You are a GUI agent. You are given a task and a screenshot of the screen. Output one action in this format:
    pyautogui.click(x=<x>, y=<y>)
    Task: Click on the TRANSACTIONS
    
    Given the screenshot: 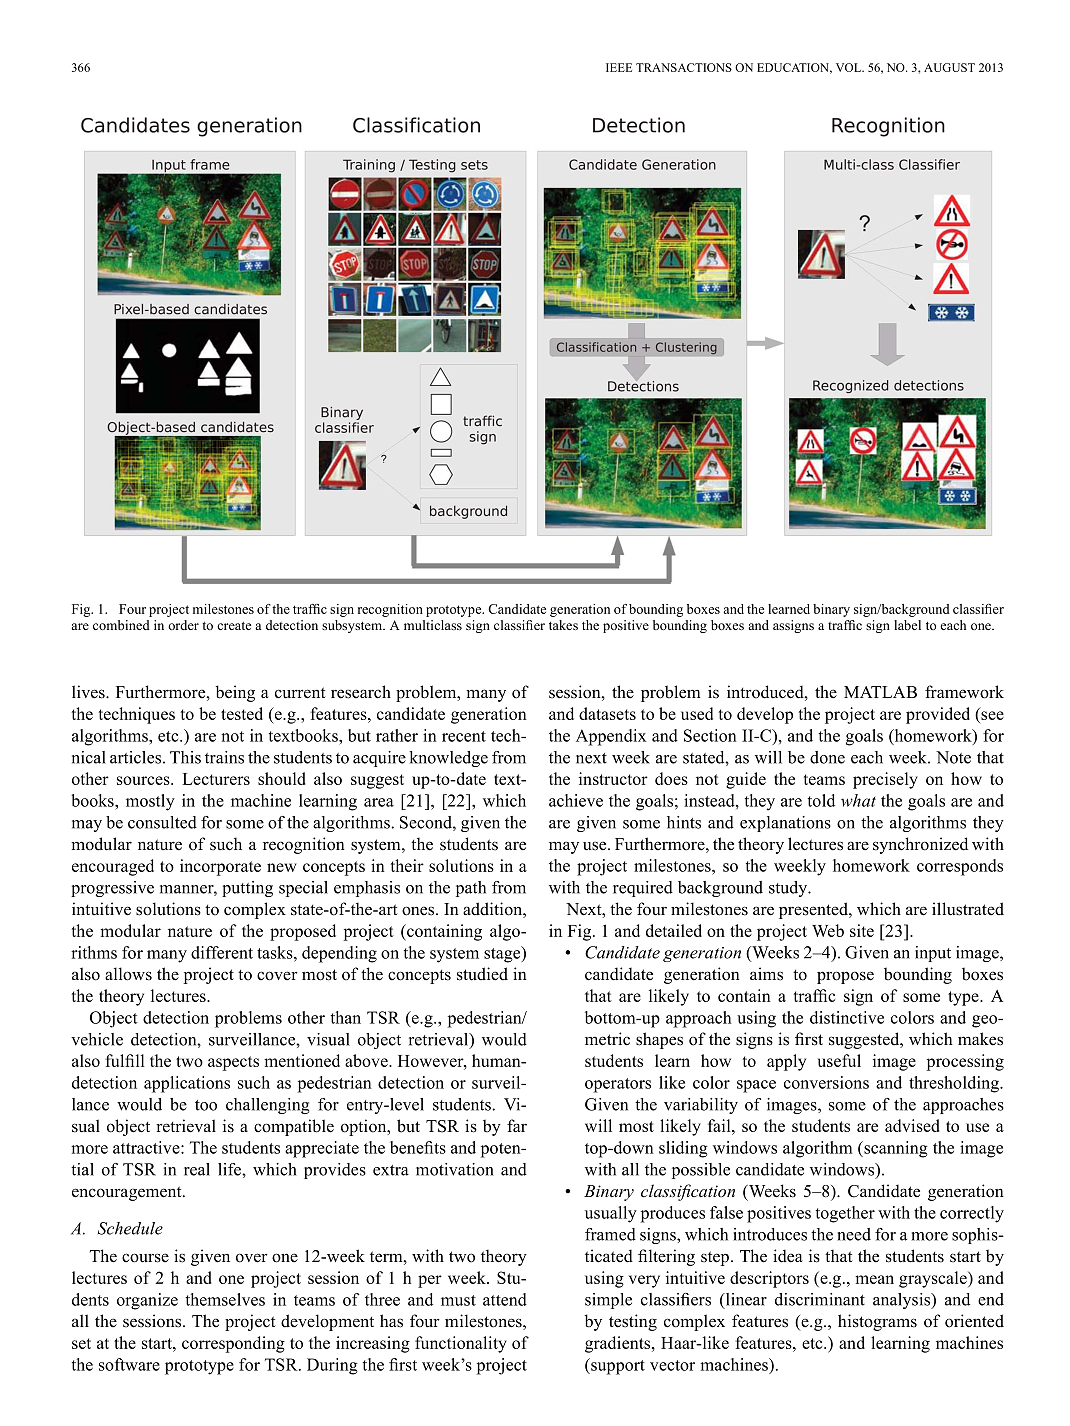 What is the action you would take?
    pyautogui.click(x=684, y=67)
